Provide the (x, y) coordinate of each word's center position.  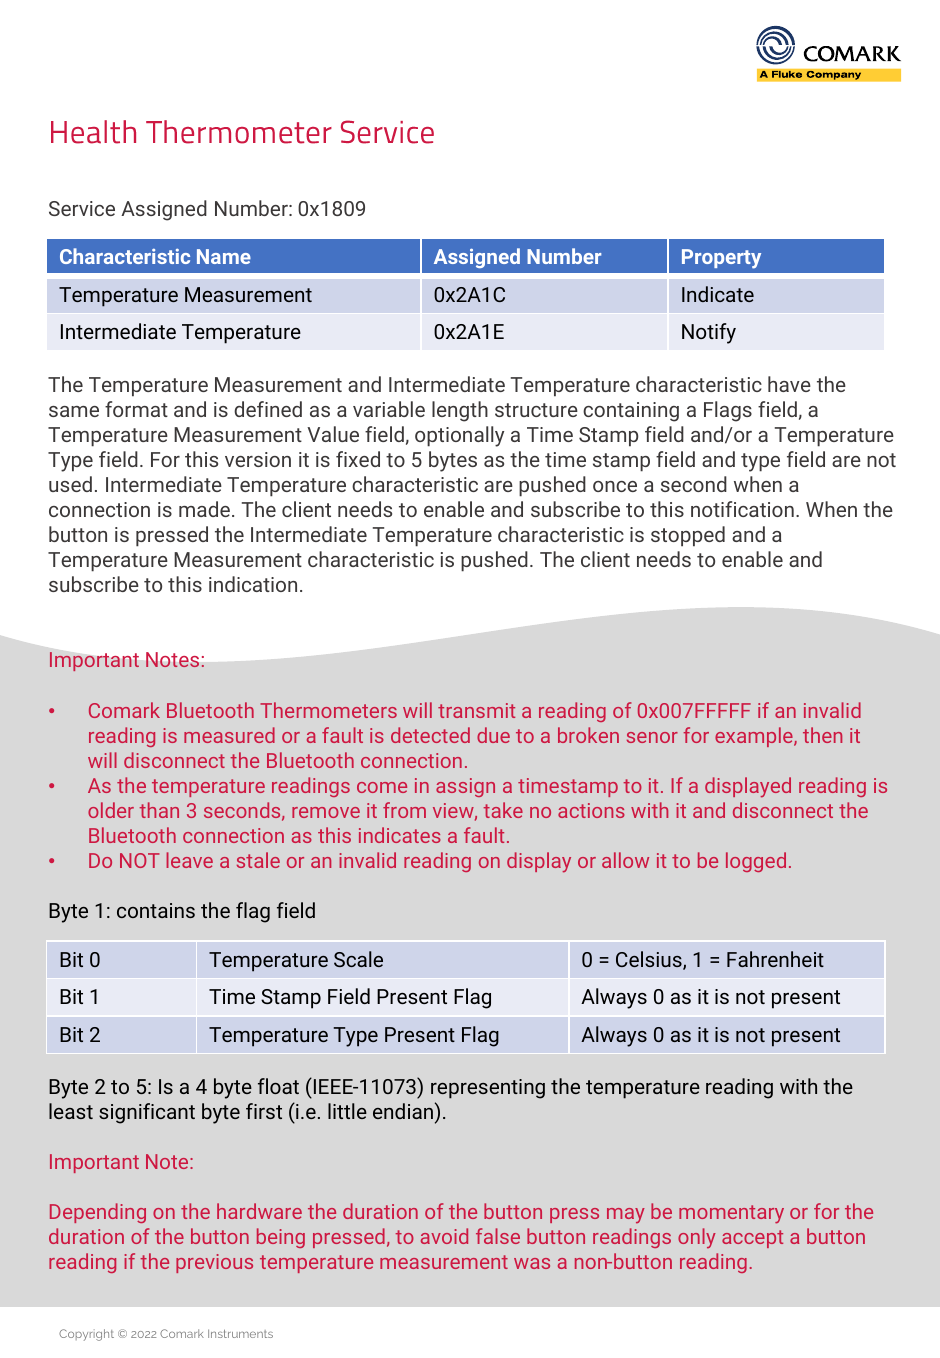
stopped (688, 536)
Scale (358, 959)
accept (752, 1239)
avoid (444, 1236)
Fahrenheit (775, 959)
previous (214, 1263)
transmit (476, 710)
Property (721, 259)
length (460, 411)
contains (156, 910)
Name (224, 256)
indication (253, 584)
